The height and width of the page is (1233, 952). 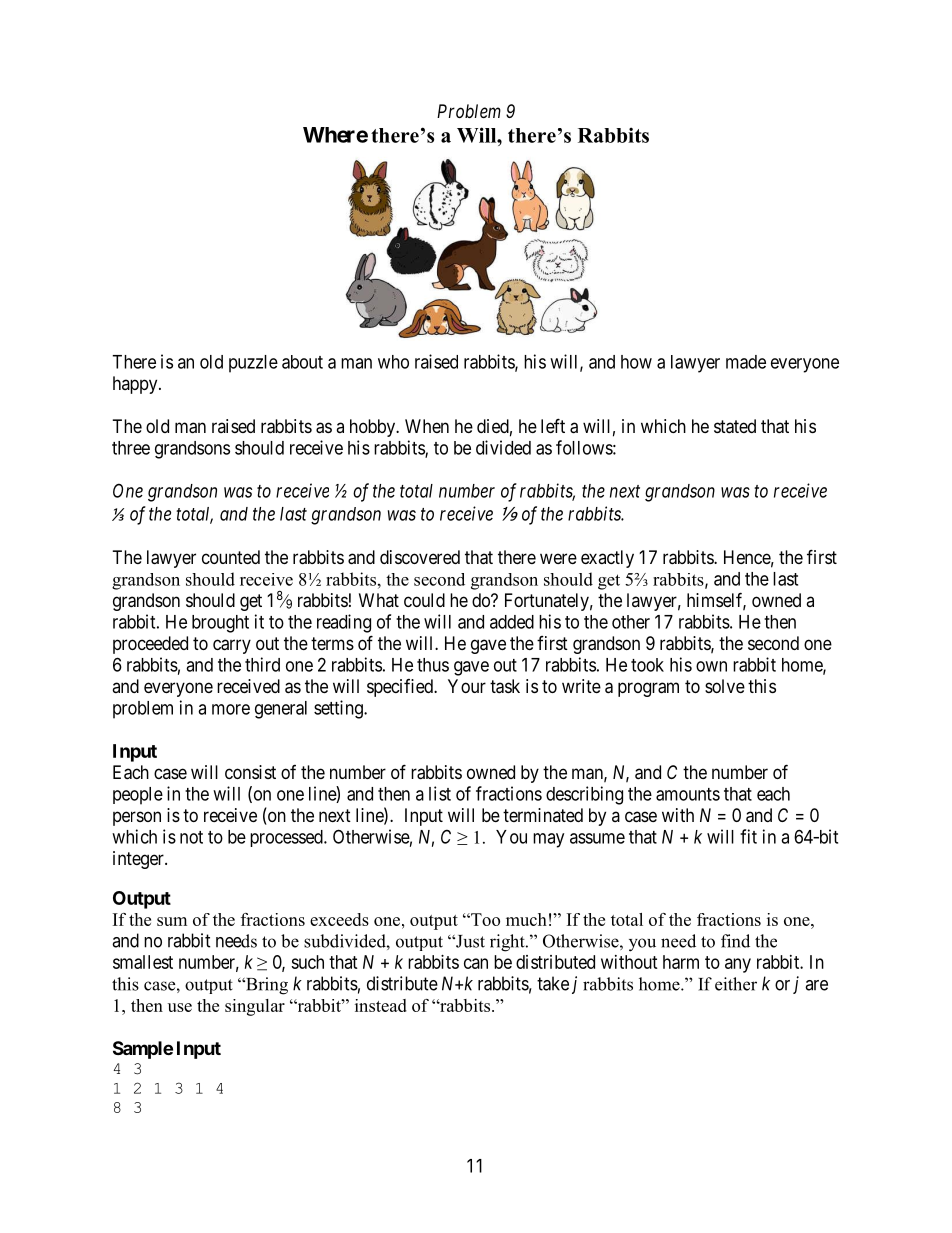 I want to click on more, so click(x=231, y=709).
